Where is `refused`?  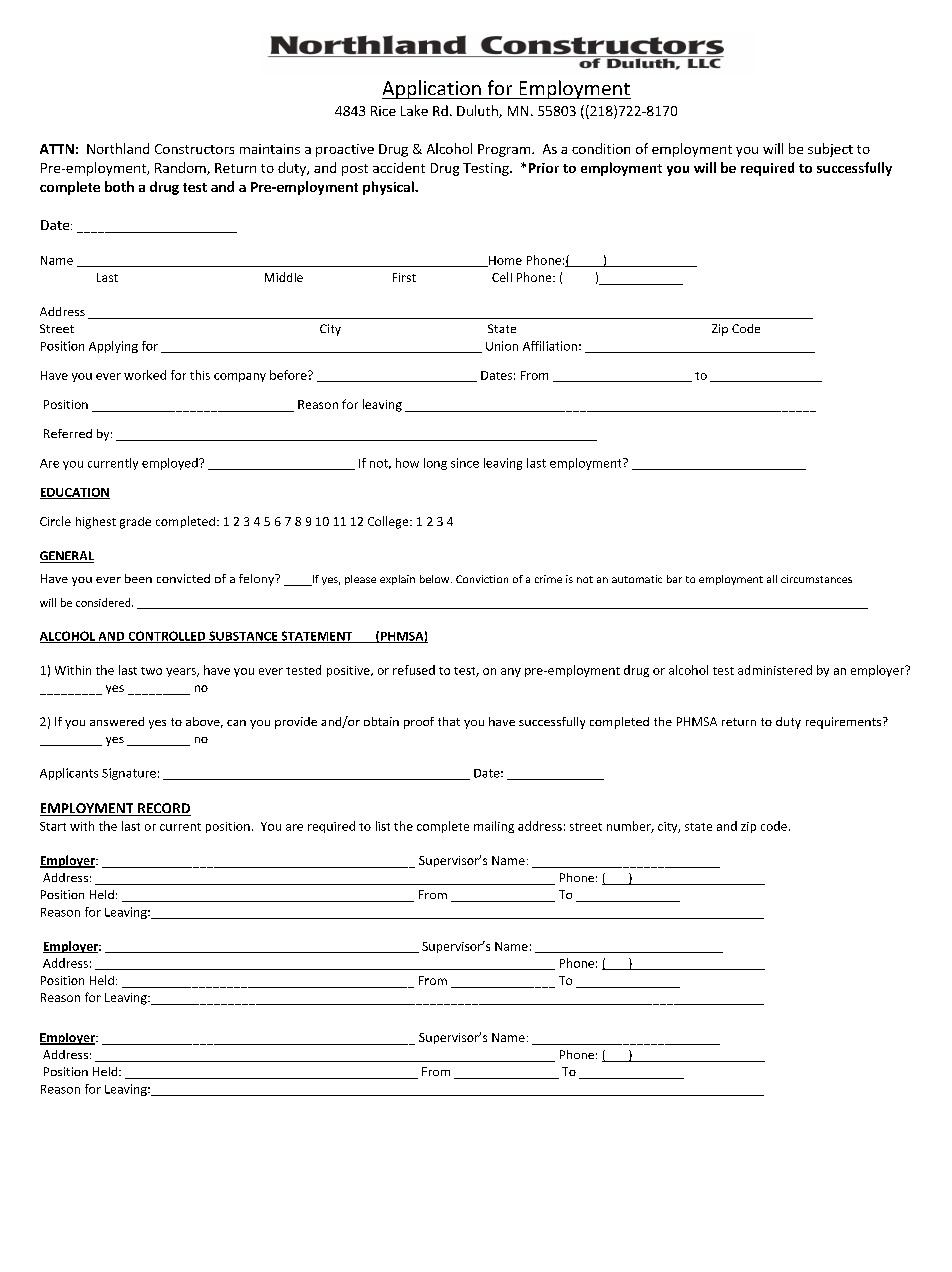 refused is located at coordinates (414, 670).
